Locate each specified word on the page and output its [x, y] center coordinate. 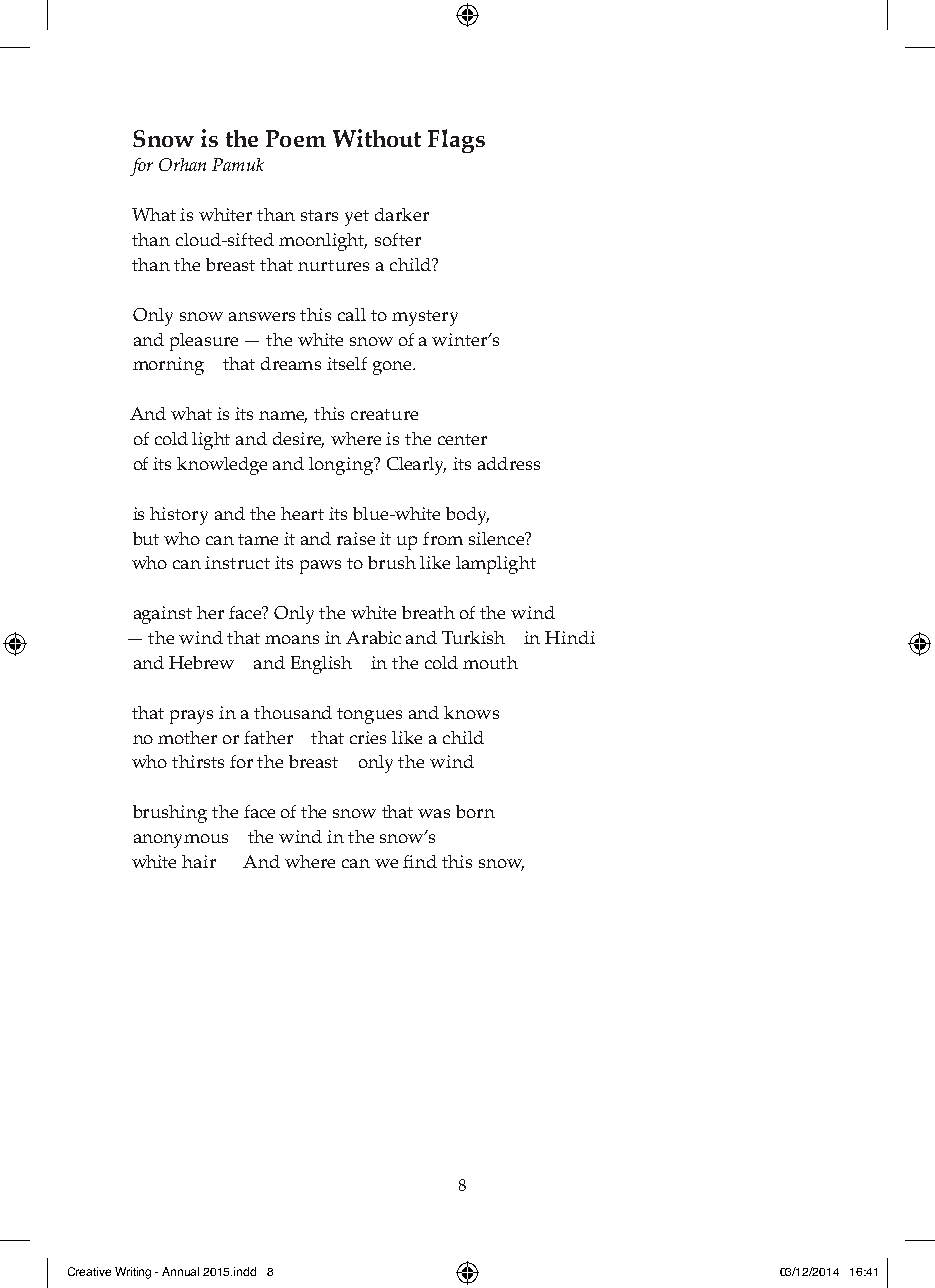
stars [319, 215]
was [434, 813]
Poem [296, 138]
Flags [456, 141]
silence [498, 538]
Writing [133, 1273]
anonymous [181, 841]
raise [356, 538]
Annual [180, 1271]
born [475, 811]
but [146, 538]
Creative [89, 1271]
